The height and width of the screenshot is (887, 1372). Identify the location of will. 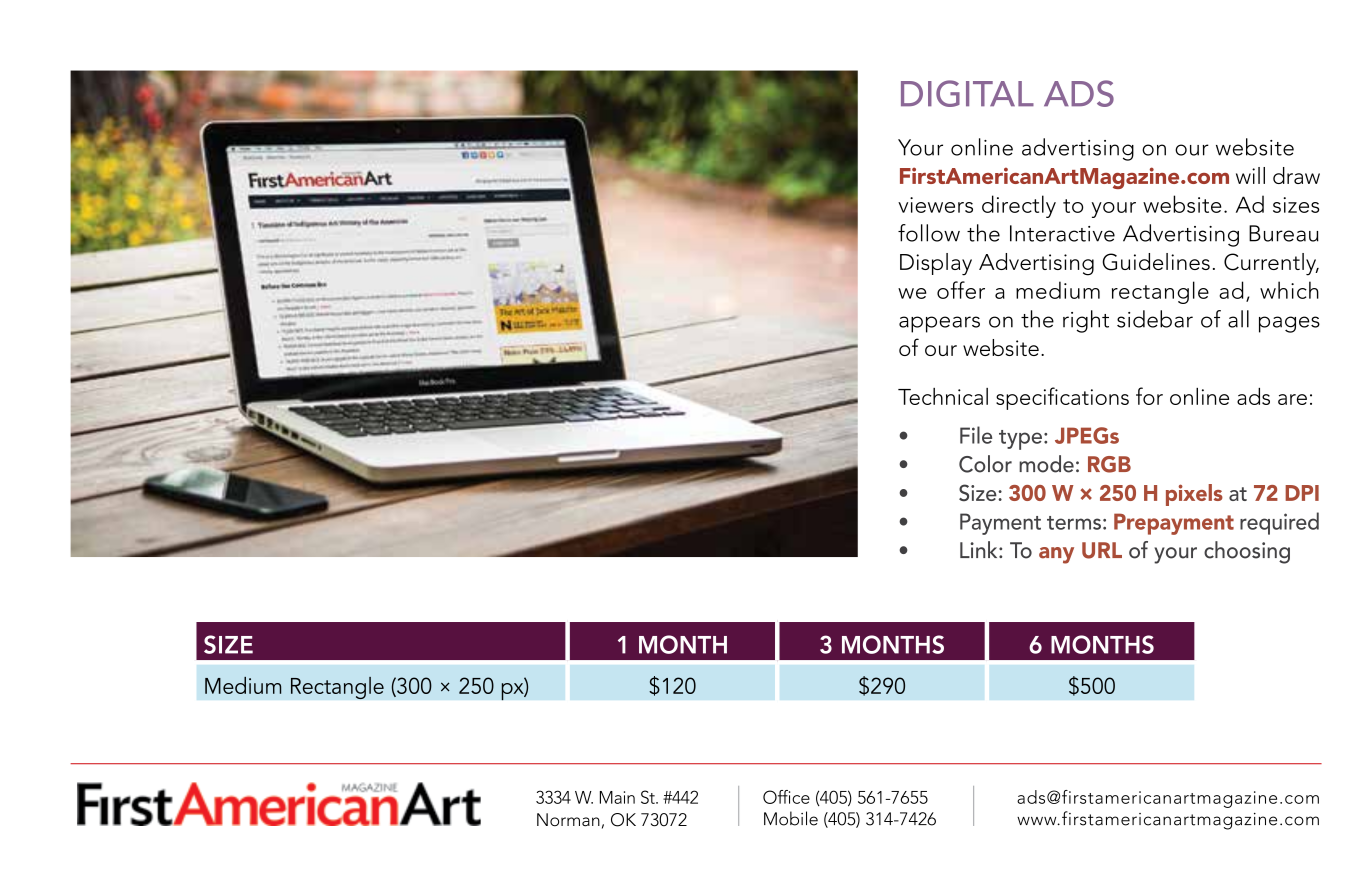
(1250, 175).
